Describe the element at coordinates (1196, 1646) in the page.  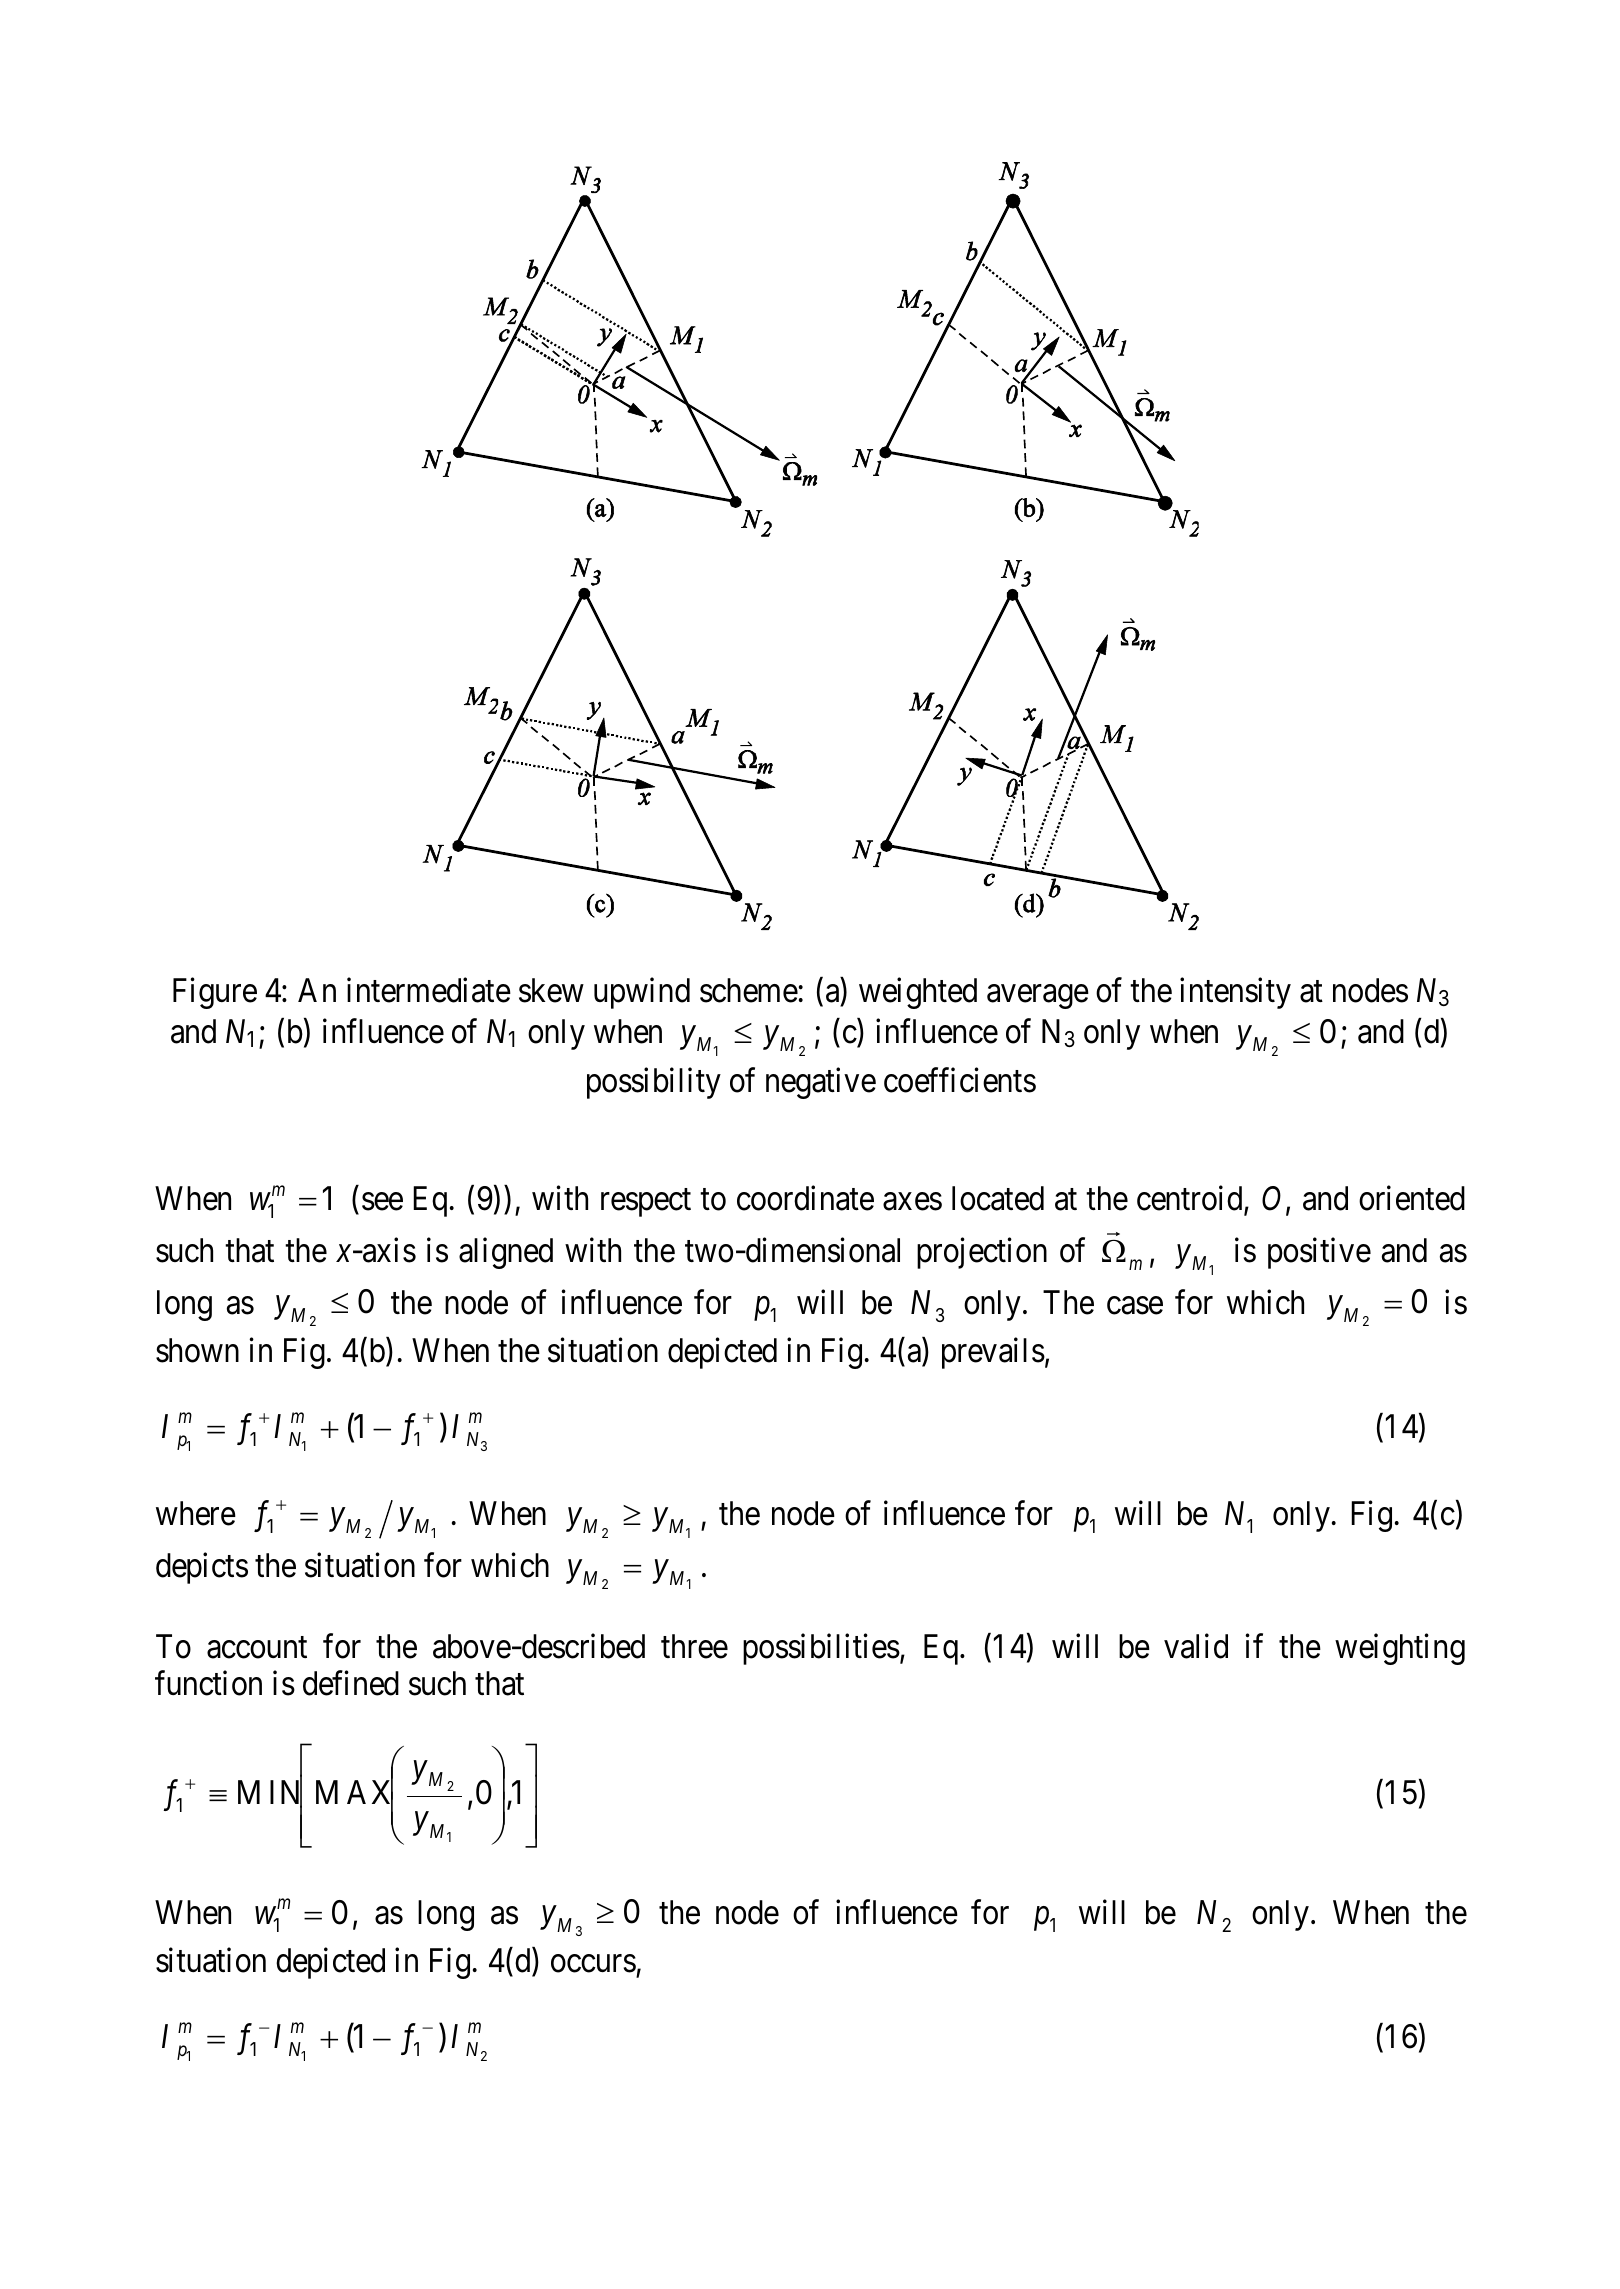
I see `valid` at that location.
